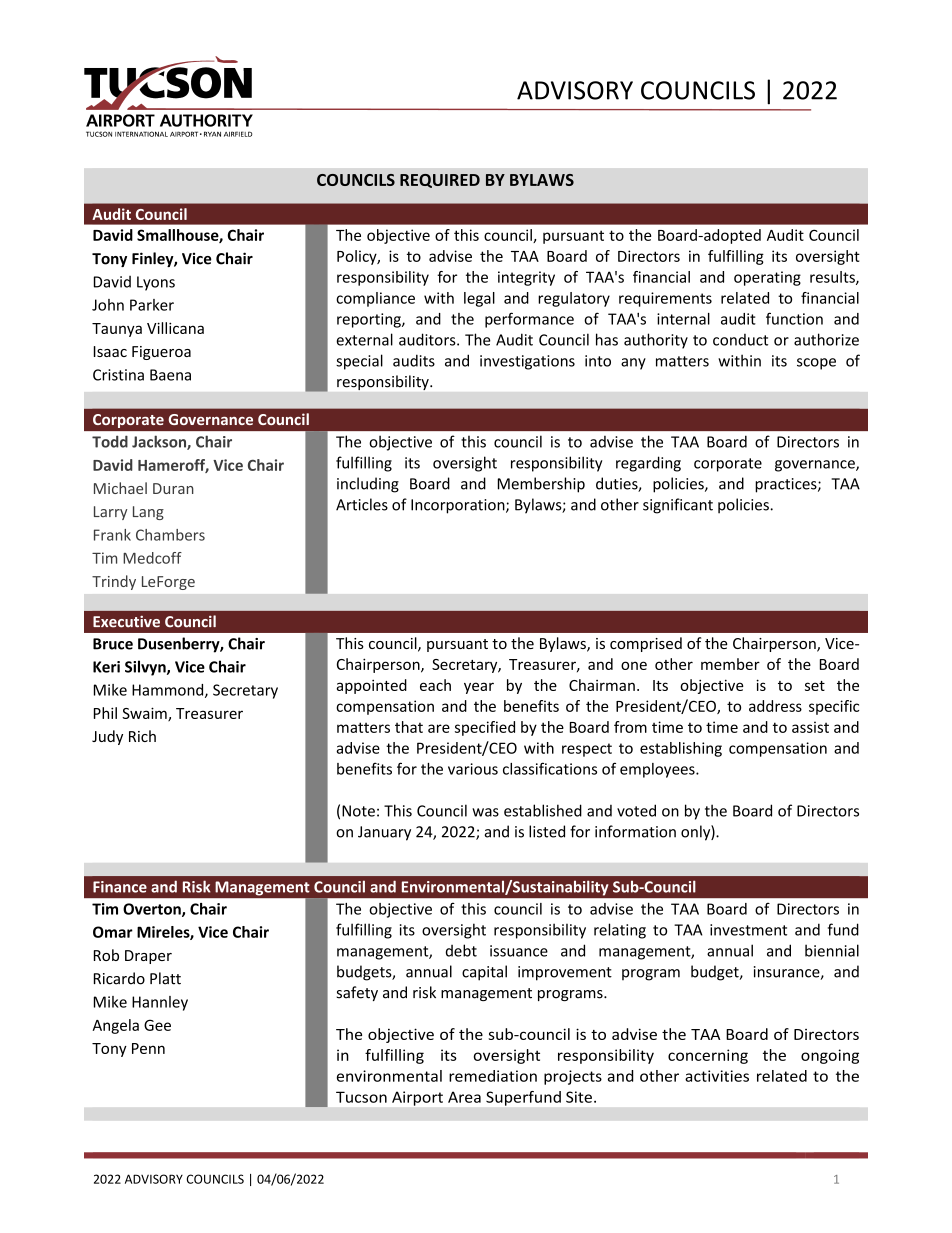 The height and width of the screenshot is (1233, 952). I want to click on REQUIRED, so click(440, 181).
